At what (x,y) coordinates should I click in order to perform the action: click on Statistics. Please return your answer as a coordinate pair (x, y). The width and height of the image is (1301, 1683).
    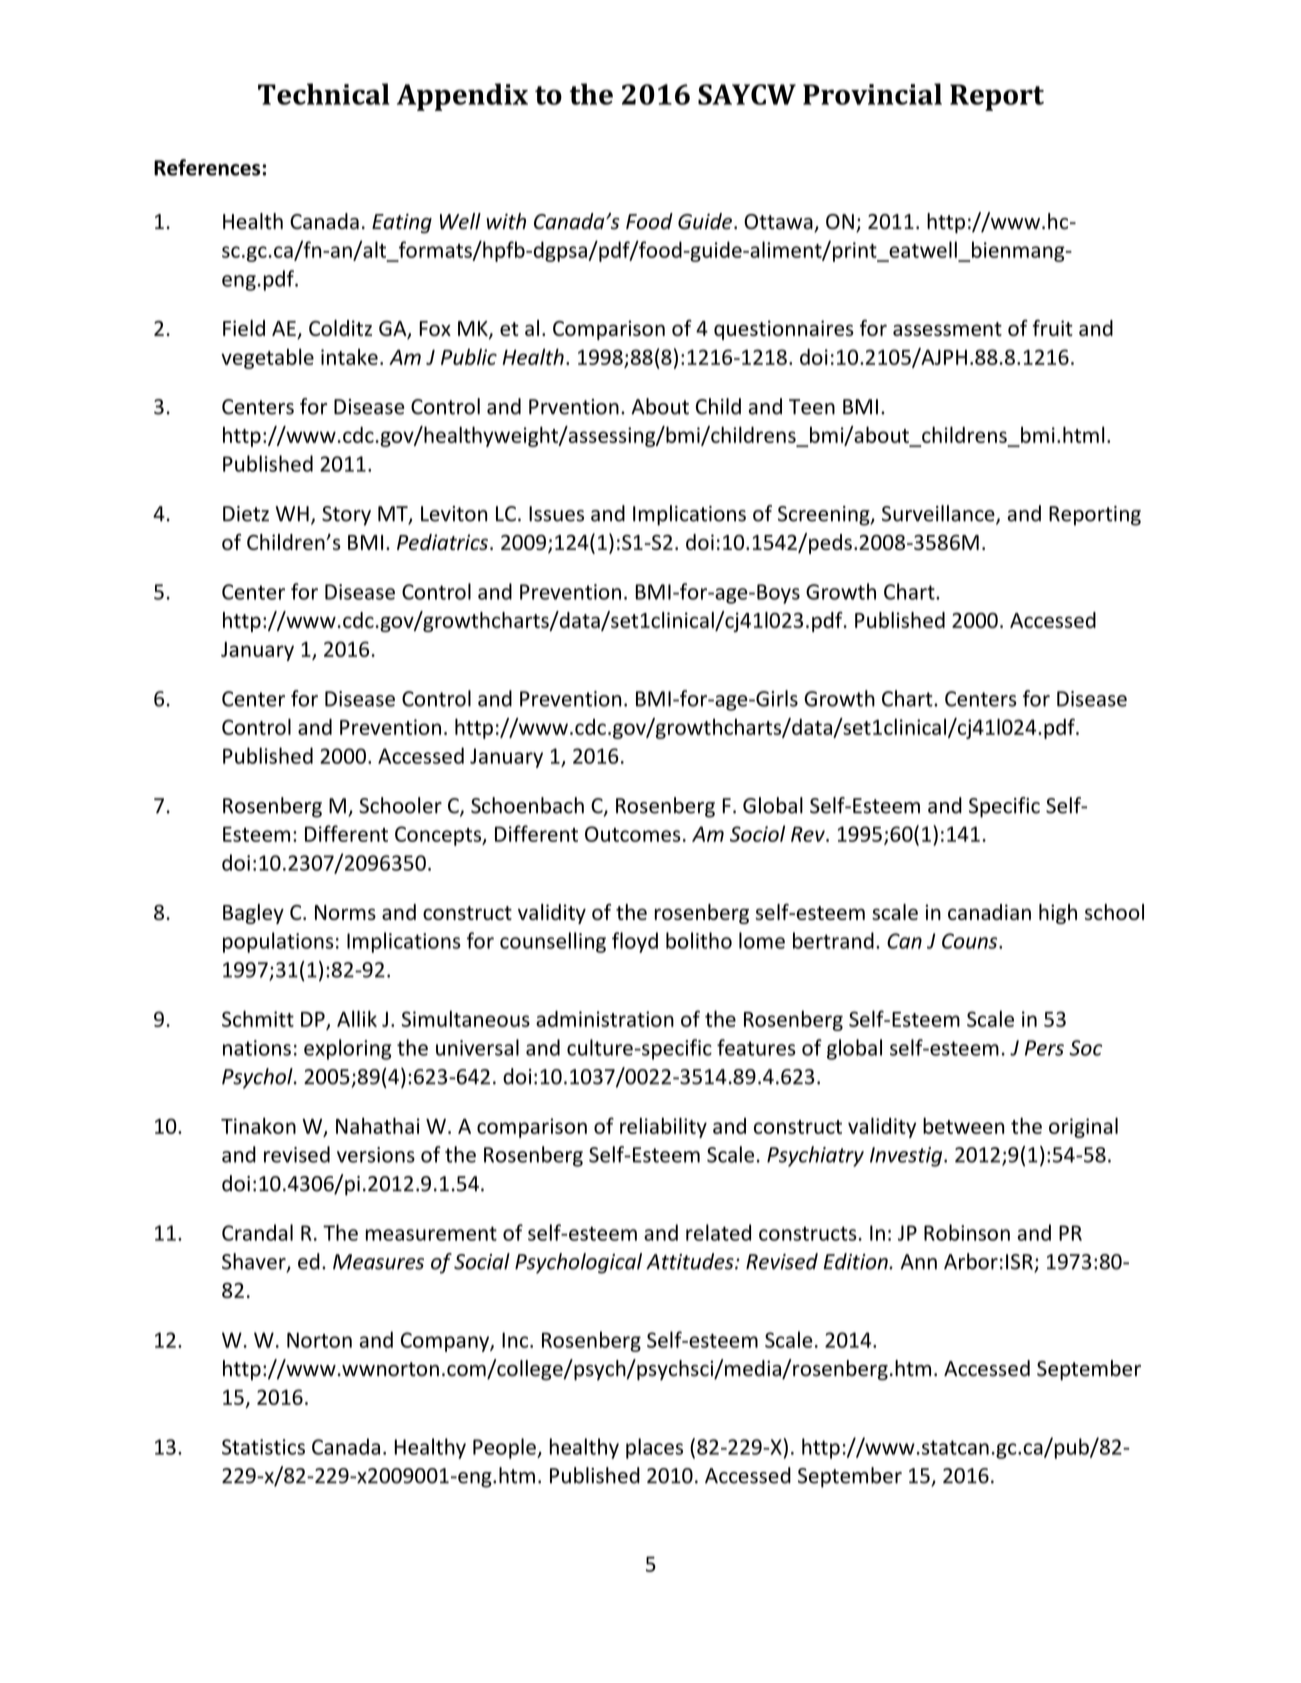
    Looking at the image, I should click on (263, 1447).
